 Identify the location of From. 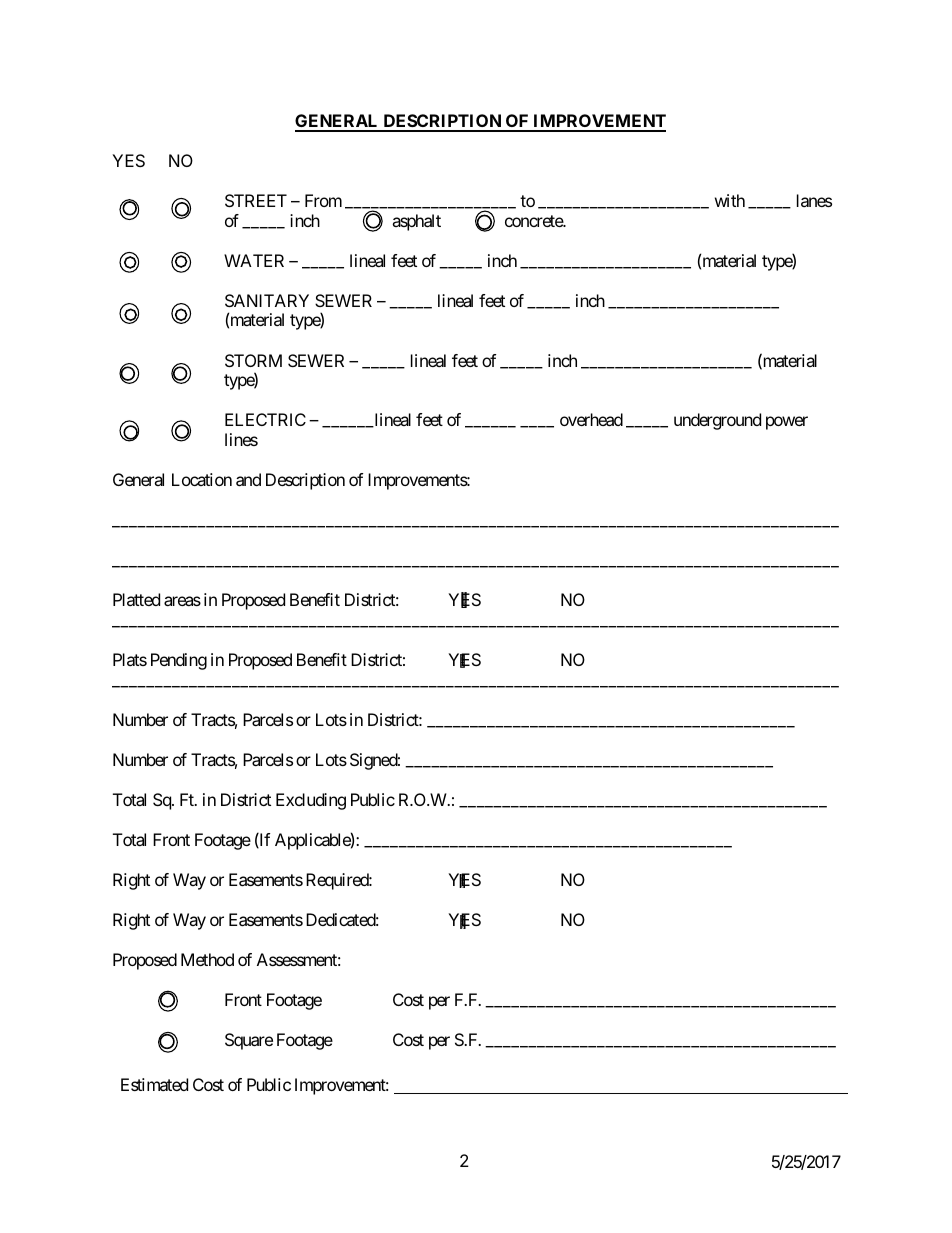
(323, 200).
